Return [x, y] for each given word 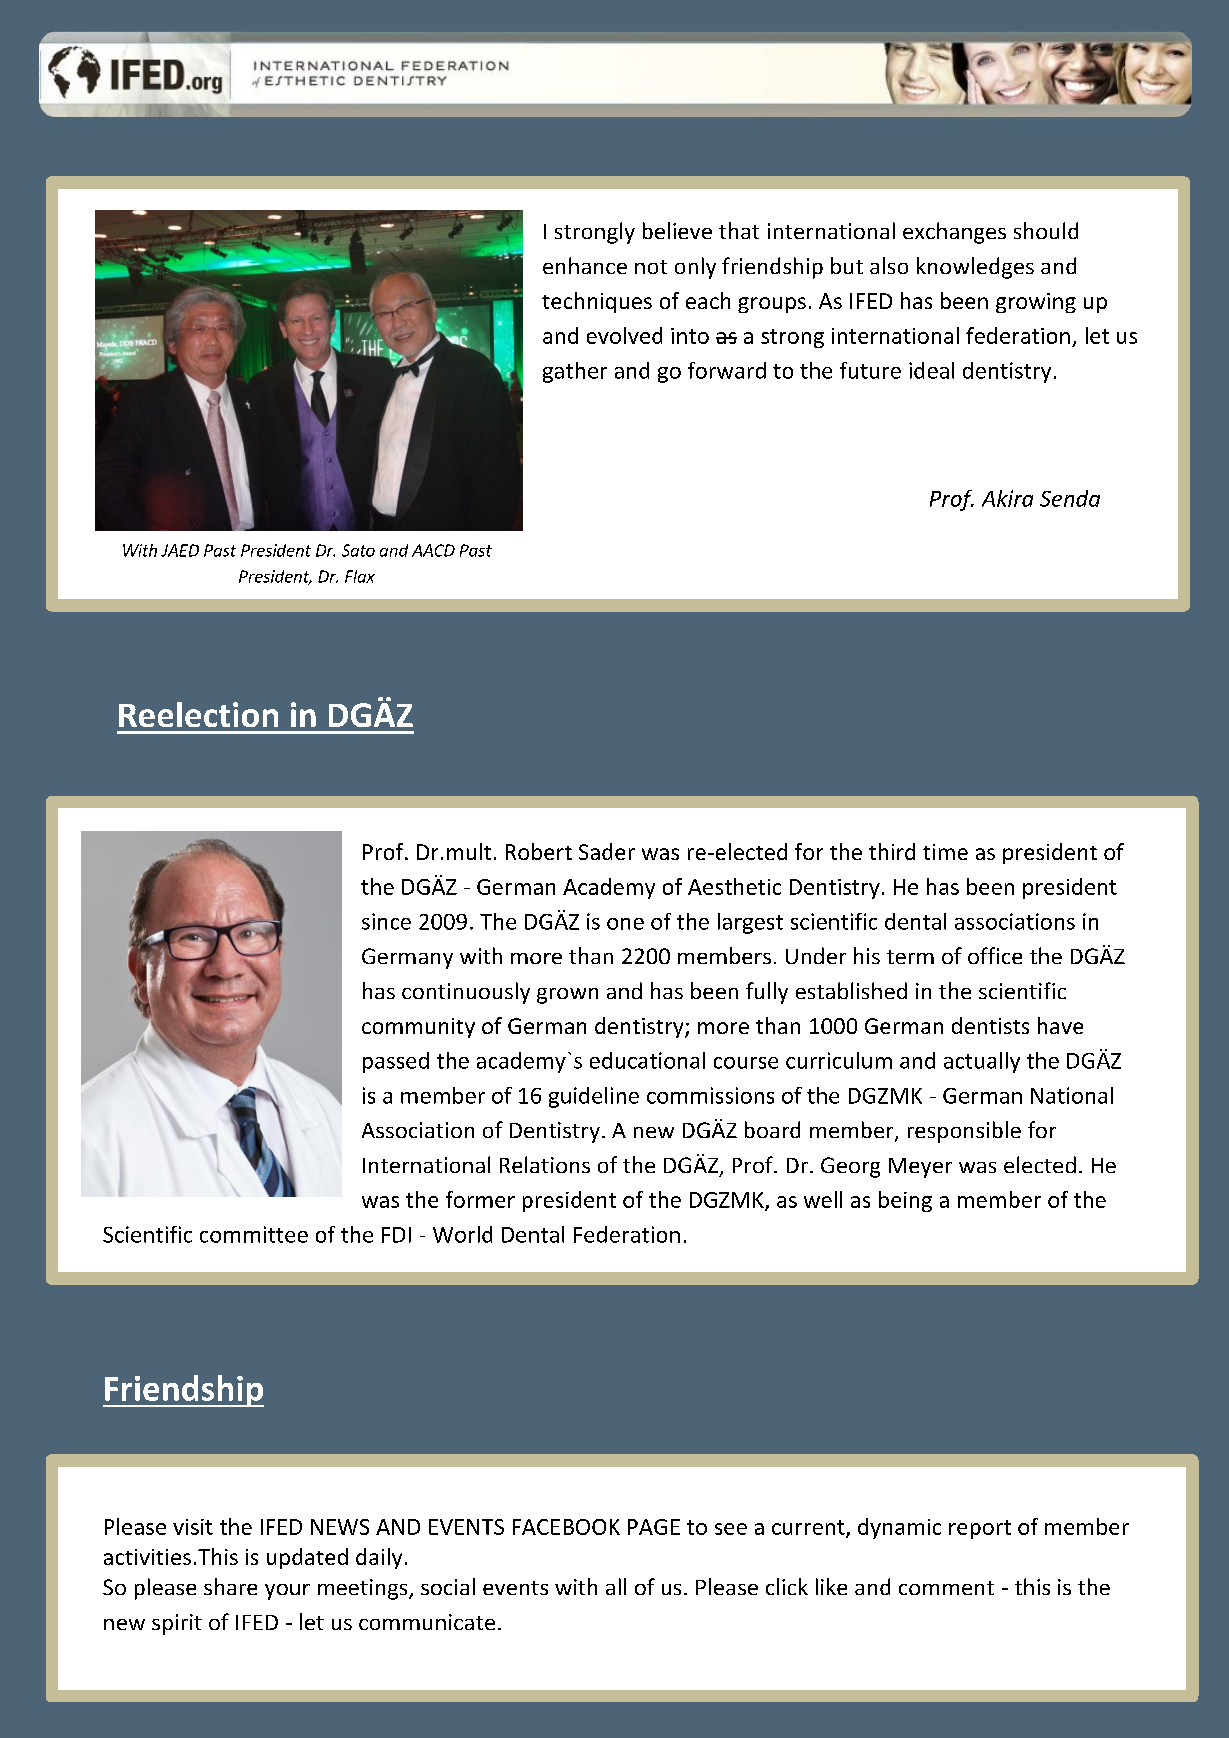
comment [946, 1588]
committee [254, 1234]
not [651, 267]
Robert [539, 851]
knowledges [975, 268]
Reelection [198, 714]
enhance [585, 265]
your [287, 1592]
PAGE [654, 1527]
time [945, 852]
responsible [964, 1132]
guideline [594, 1097]
